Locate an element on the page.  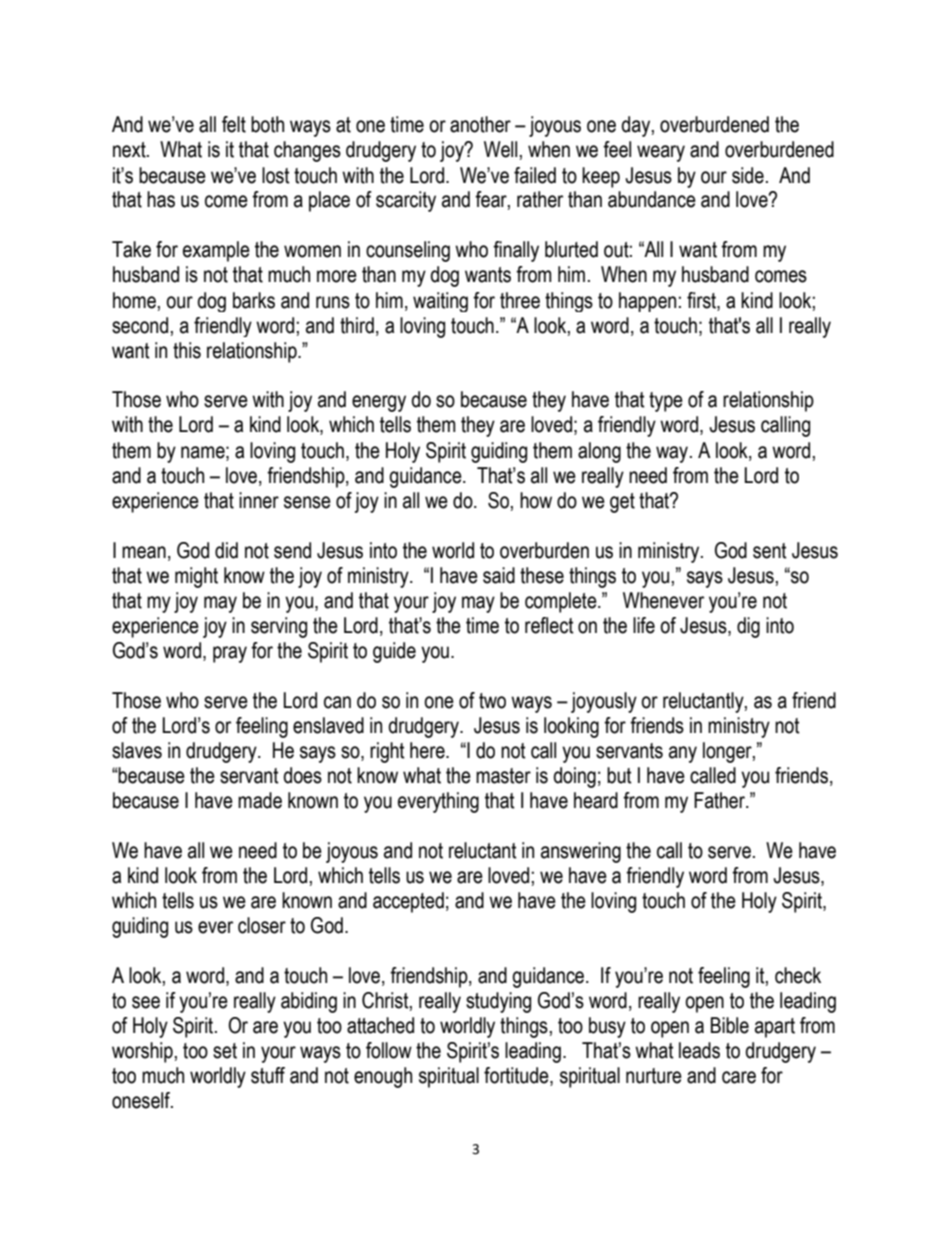
said is located at coordinates (499, 575).
